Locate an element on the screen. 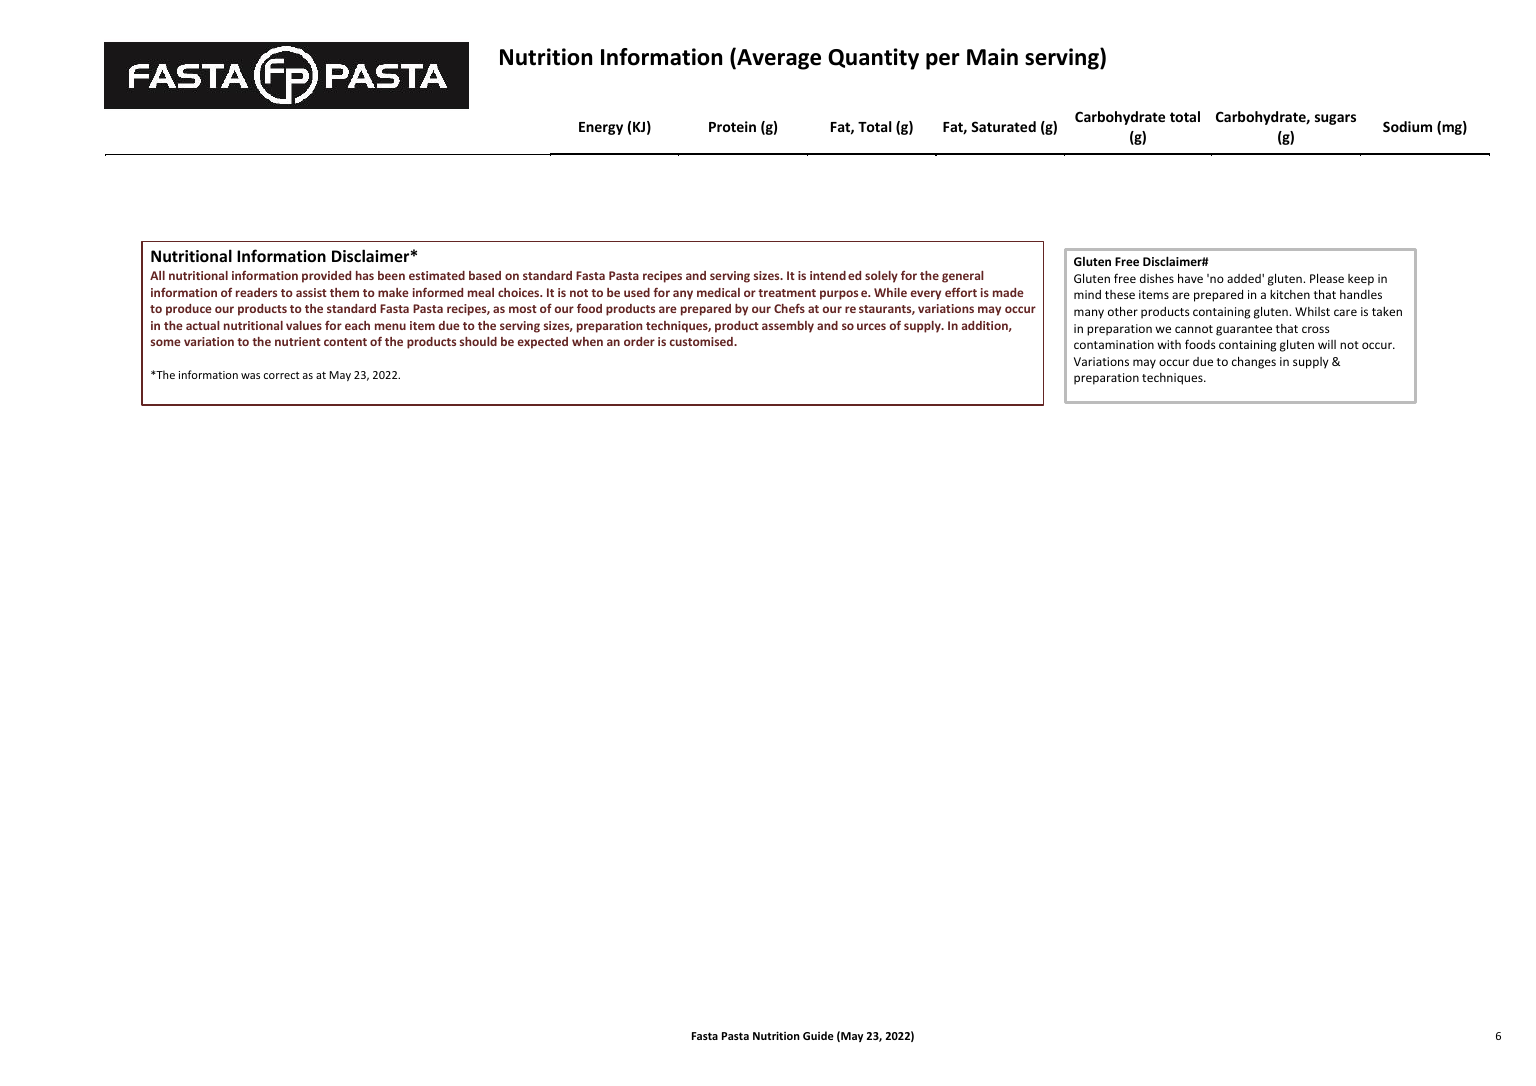 This screenshot has width=1536, height=1086. with is located at coordinates (1169, 344).
